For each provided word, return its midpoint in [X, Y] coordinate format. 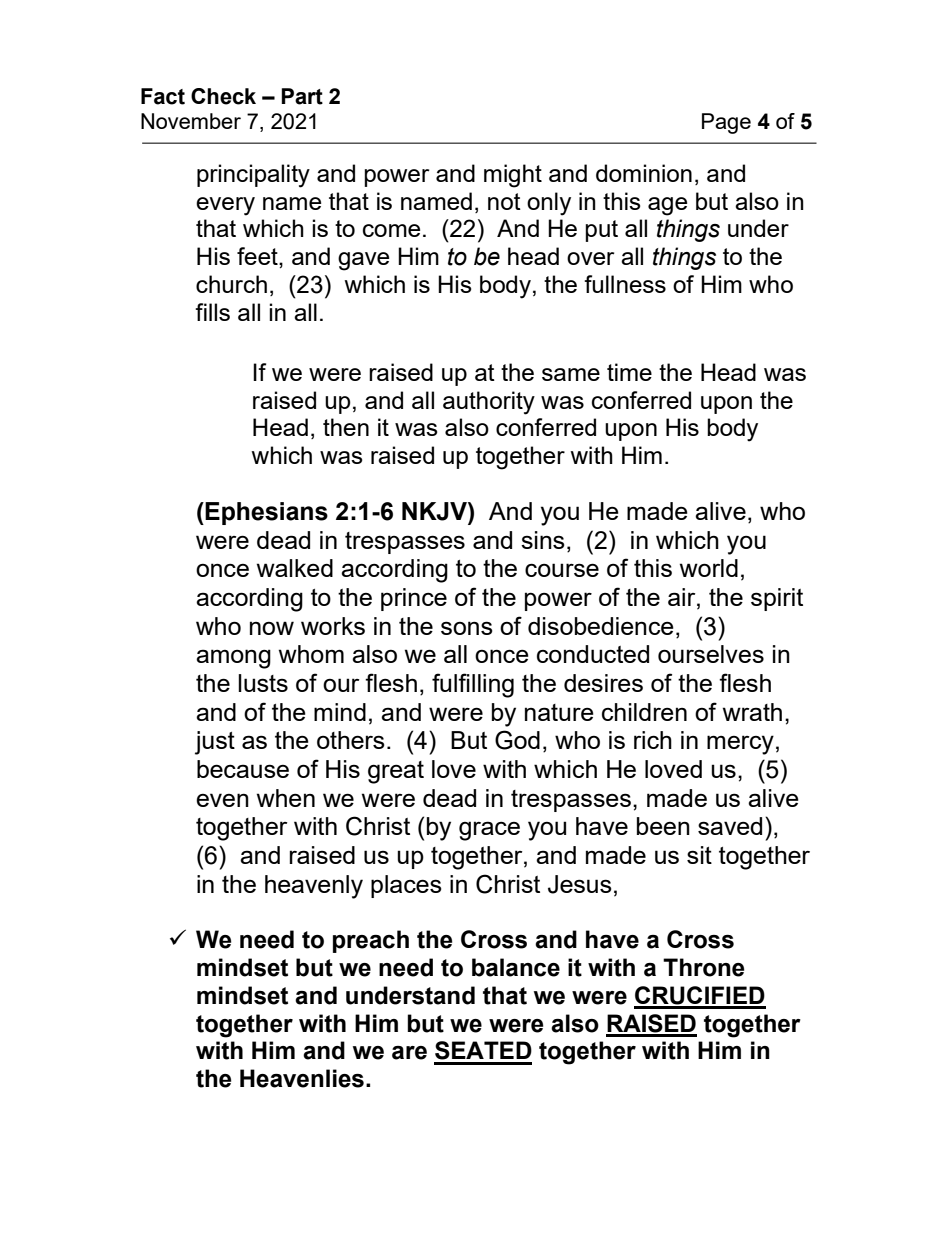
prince [414, 599]
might [513, 176]
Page [726, 123]
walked [295, 568]
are [409, 1053]
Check [223, 96]
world [709, 568]
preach [371, 941]
